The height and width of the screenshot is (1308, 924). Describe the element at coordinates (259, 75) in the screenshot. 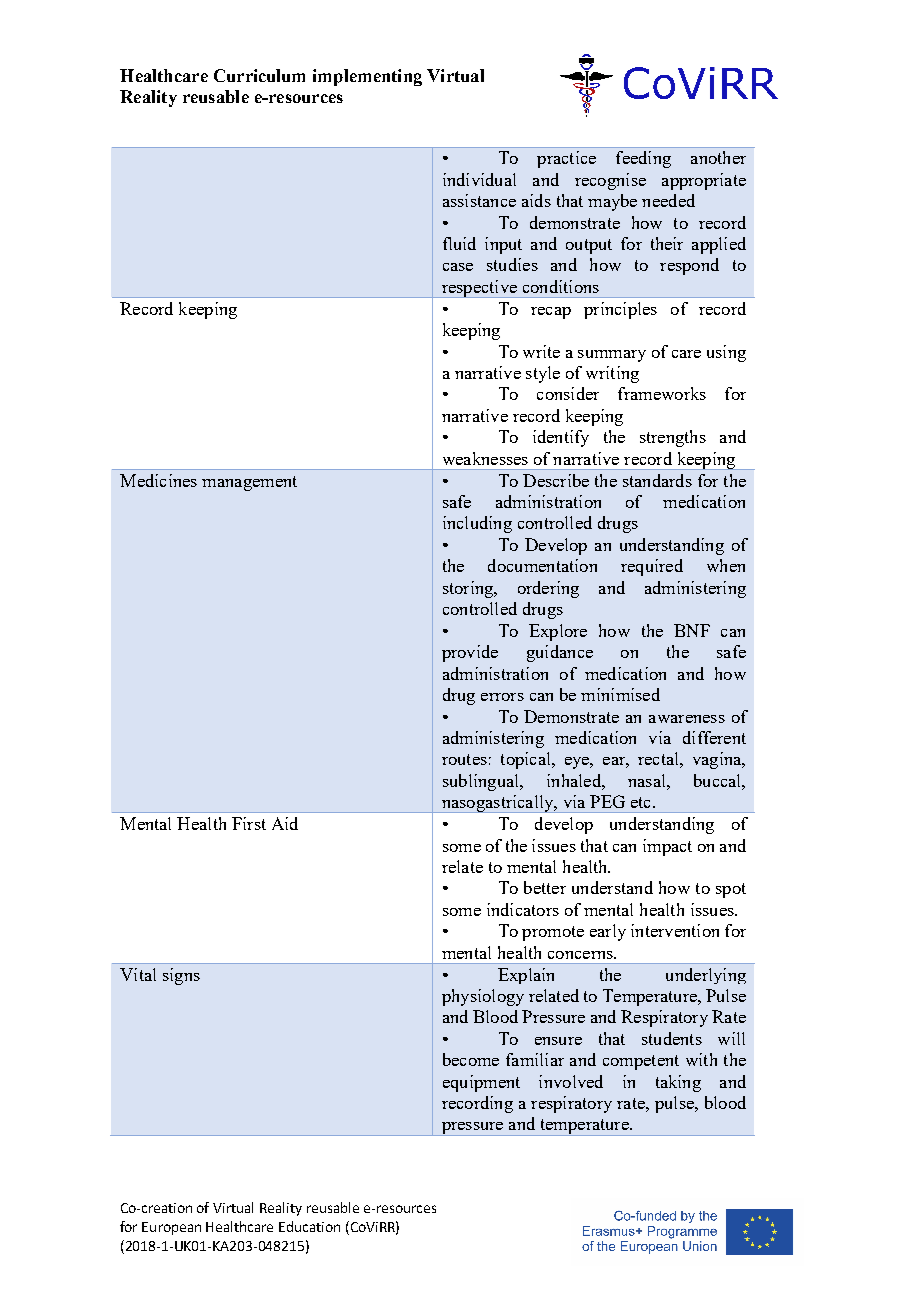

I see `Curriculum` at that location.
